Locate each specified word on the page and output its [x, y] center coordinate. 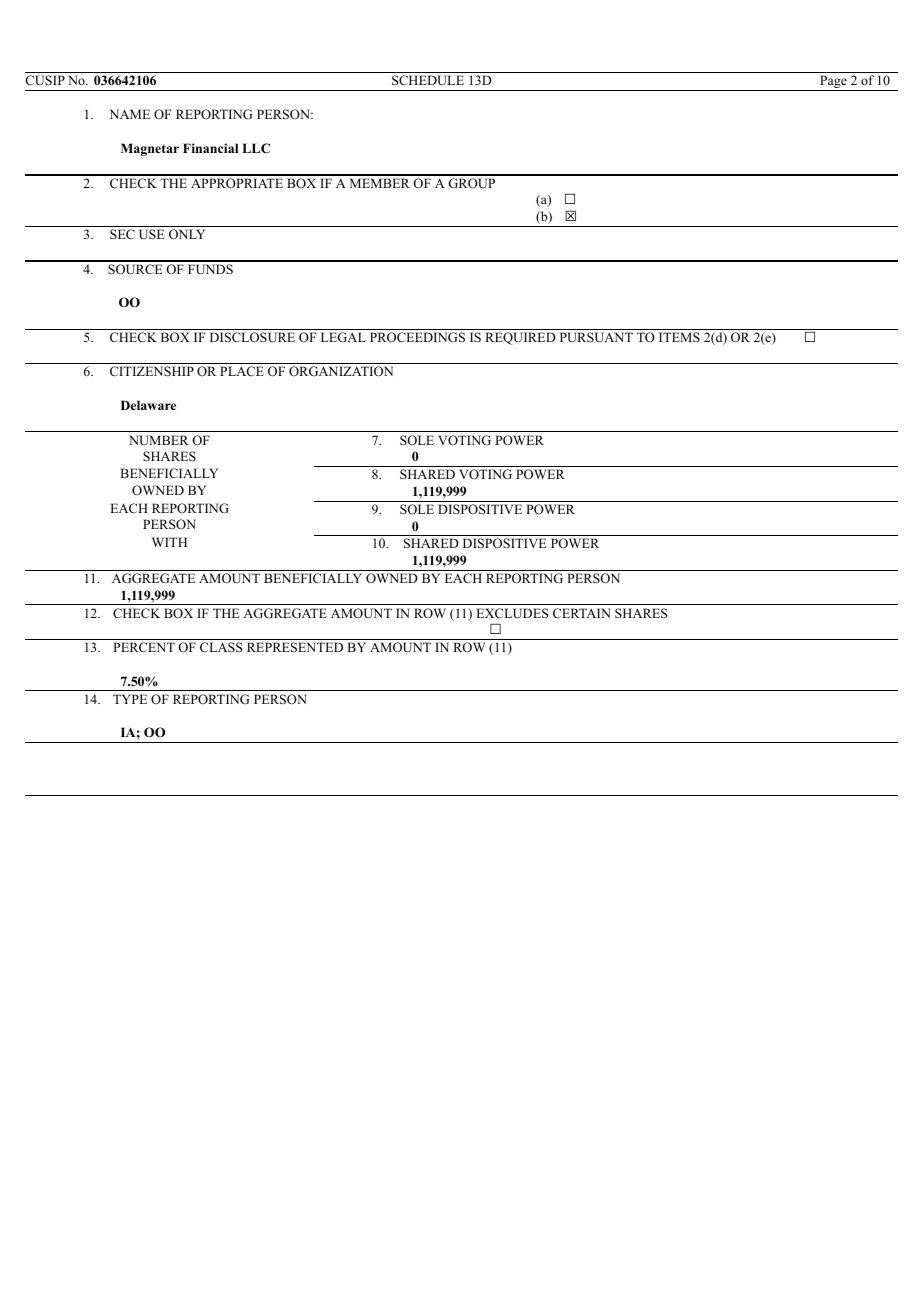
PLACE [242, 371]
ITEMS [679, 337]
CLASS [221, 647]
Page [833, 83]
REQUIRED [520, 338]
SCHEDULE [428, 80]
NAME [130, 114]
